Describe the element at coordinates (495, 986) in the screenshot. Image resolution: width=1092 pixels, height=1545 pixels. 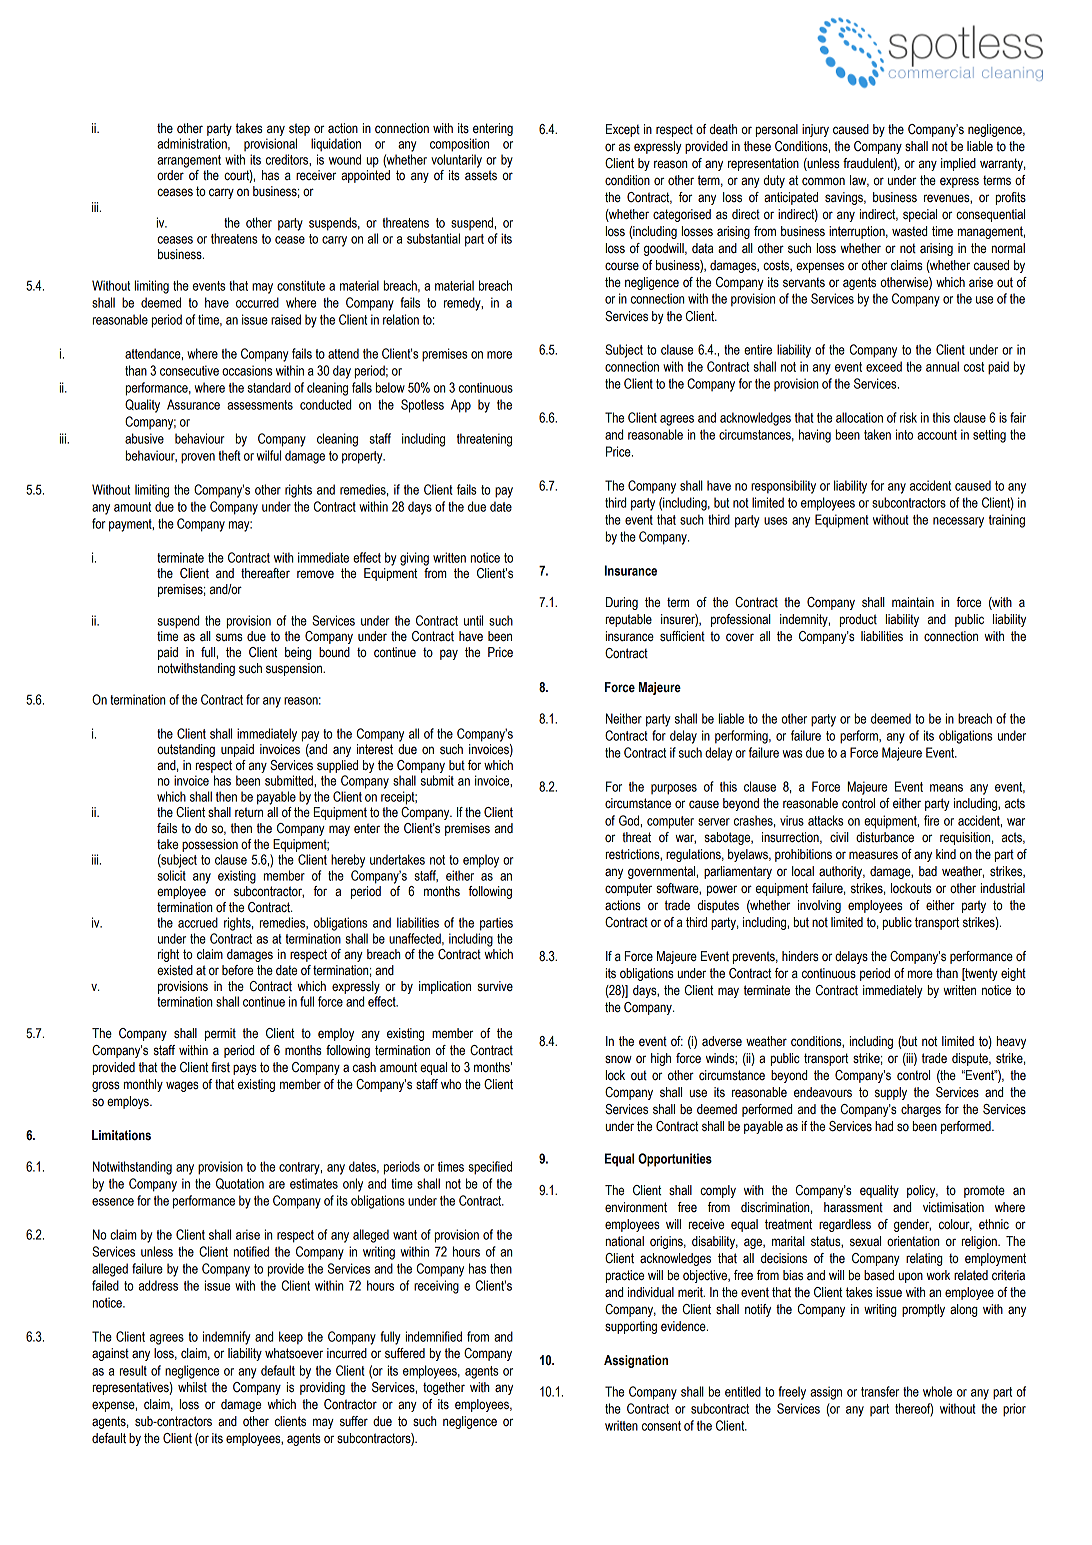
I see `survive` at that location.
